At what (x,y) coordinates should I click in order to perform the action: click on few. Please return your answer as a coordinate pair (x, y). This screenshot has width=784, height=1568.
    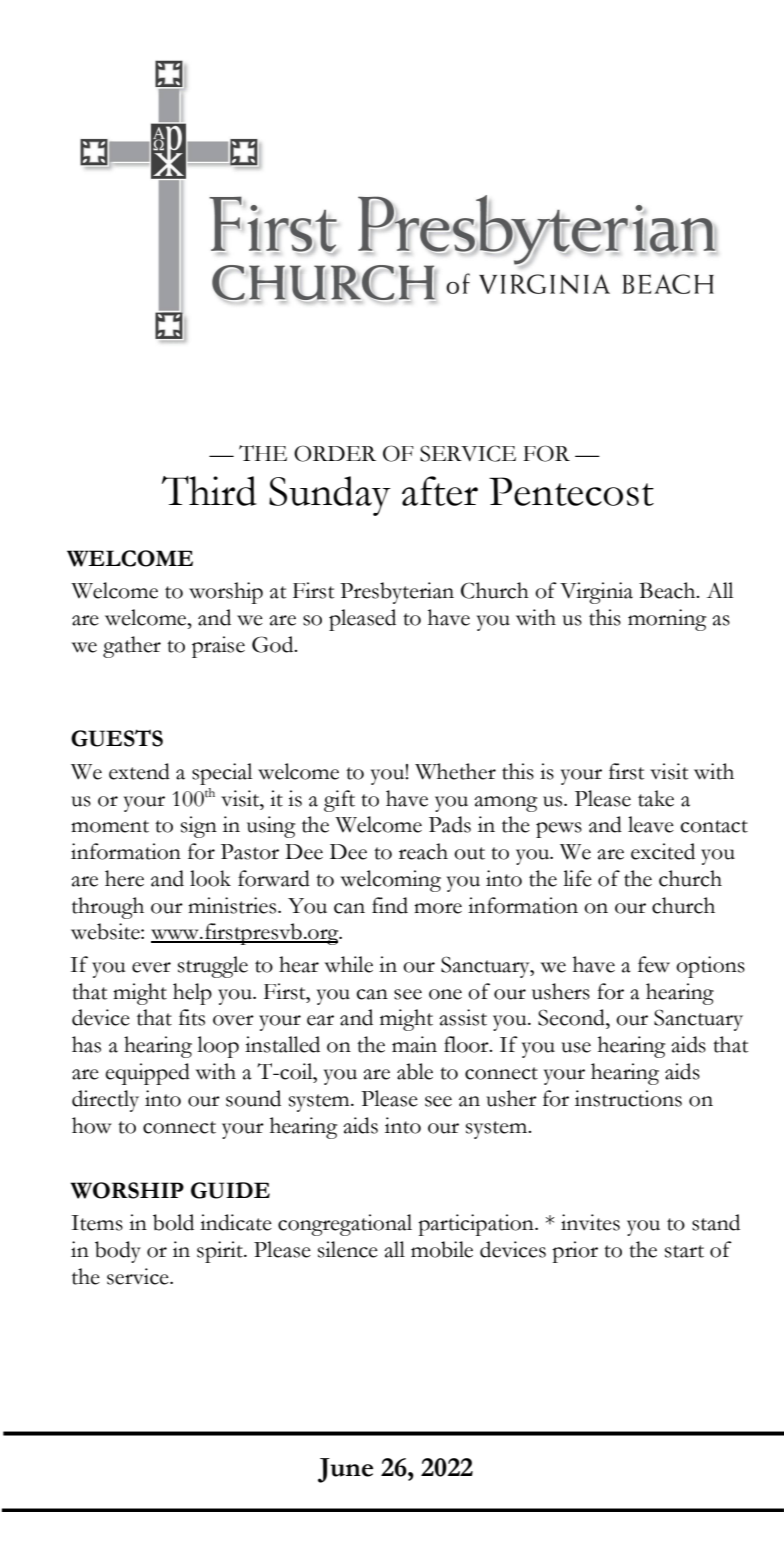
    Looking at the image, I should click on (654, 964).
